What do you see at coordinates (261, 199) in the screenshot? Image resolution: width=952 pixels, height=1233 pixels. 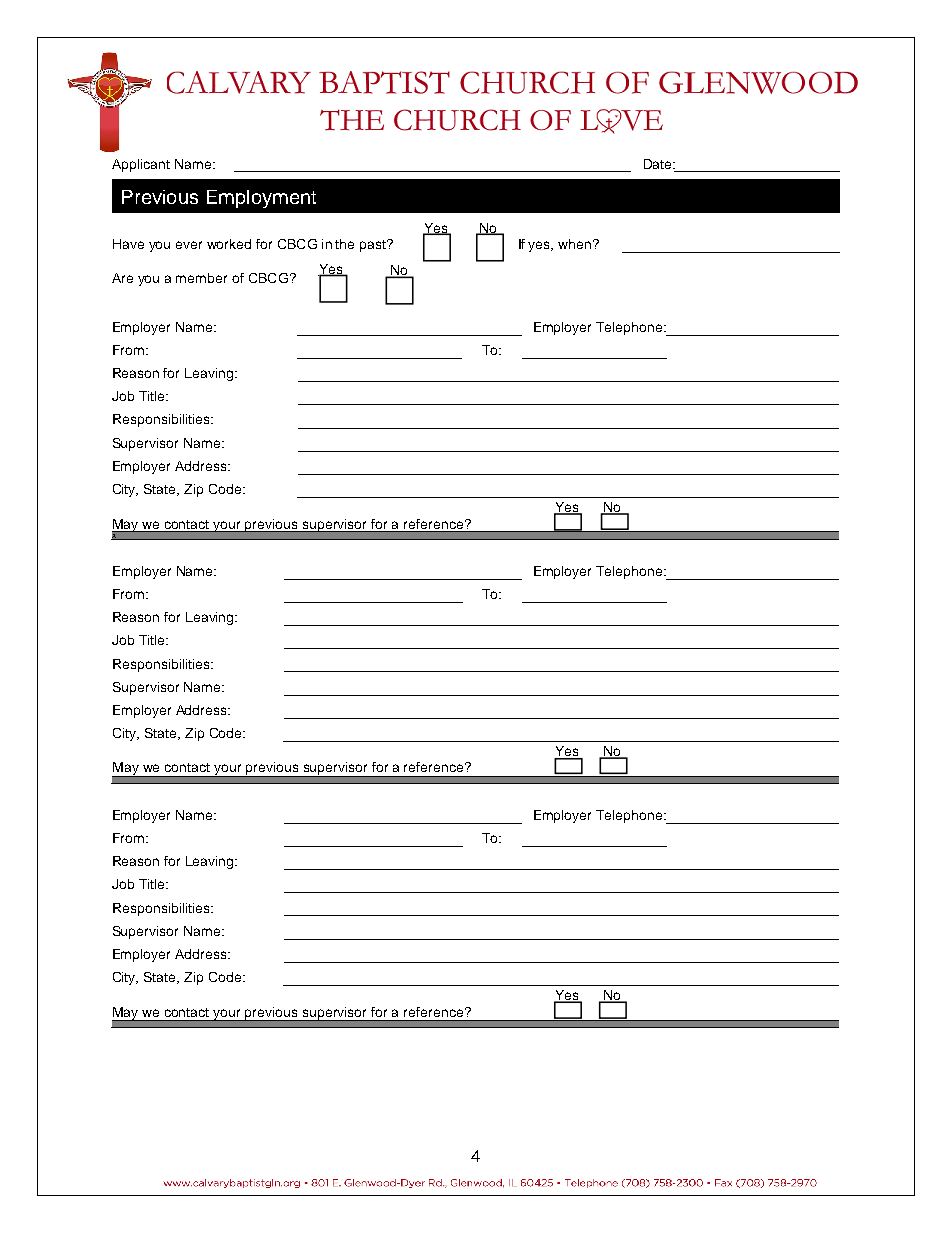 I see `Employment` at bounding box center [261, 199].
